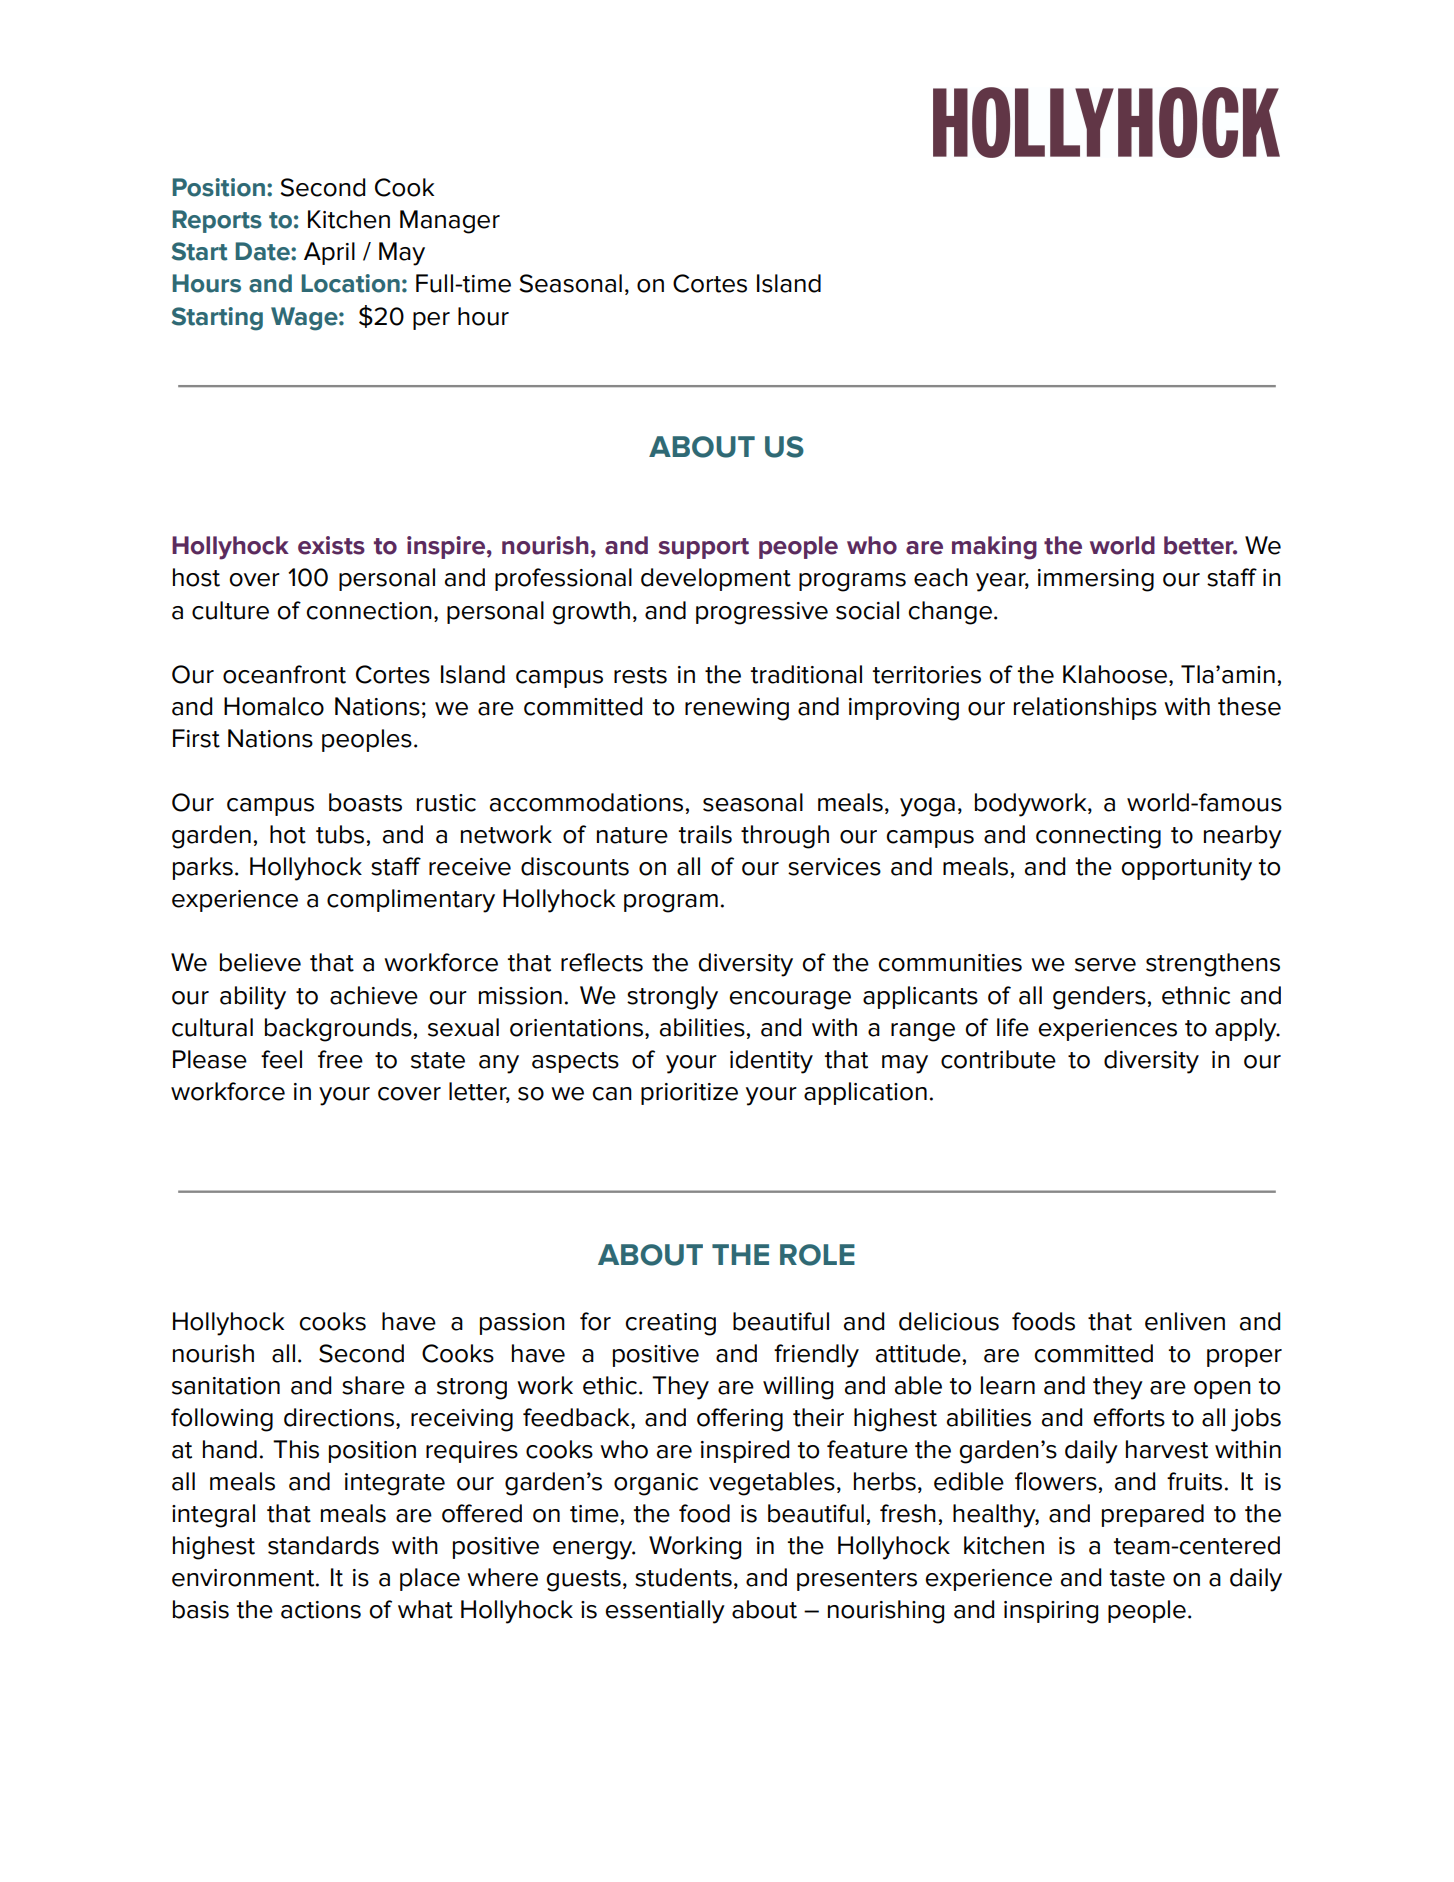  I want to click on making, so click(994, 548).
